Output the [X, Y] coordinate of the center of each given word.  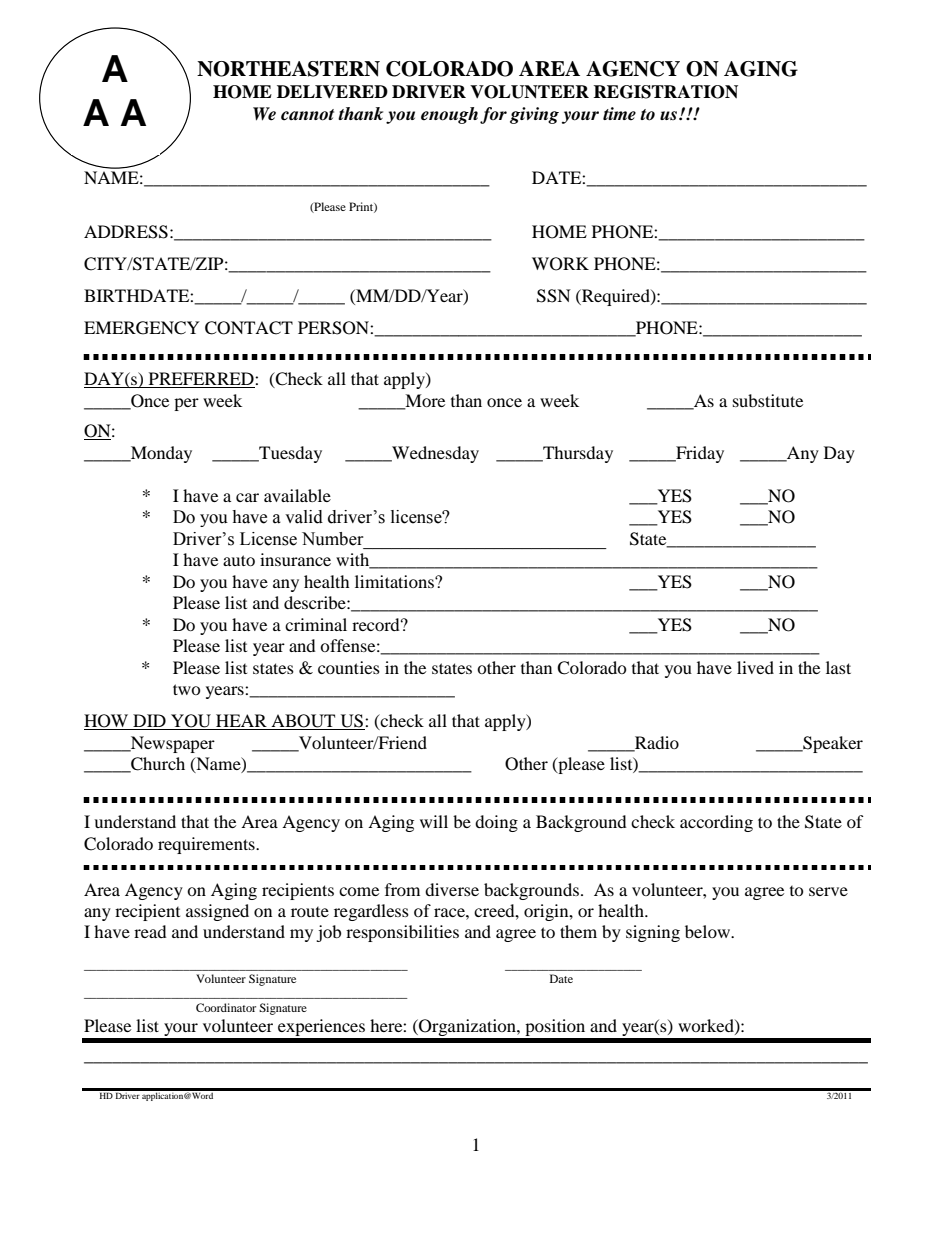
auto [239, 560]
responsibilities [402, 933]
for [493, 115]
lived [755, 667]
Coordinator [226, 1007]
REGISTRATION [665, 92]
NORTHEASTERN [288, 69]
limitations [395, 581]
